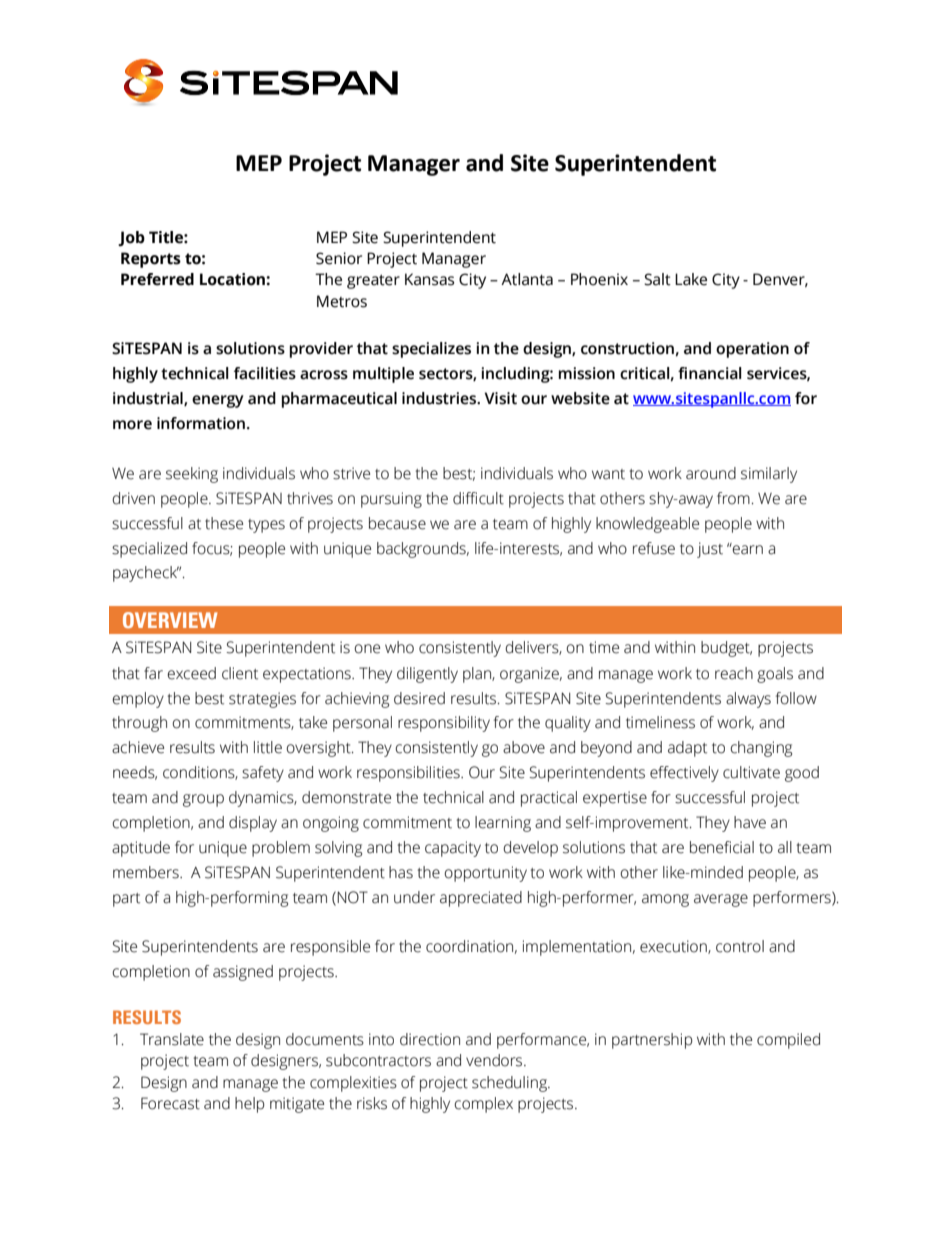 The height and width of the screenshot is (1233, 952). Describe the element at coordinates (233, 279) in the screenshot. I see `Location` at that location.
